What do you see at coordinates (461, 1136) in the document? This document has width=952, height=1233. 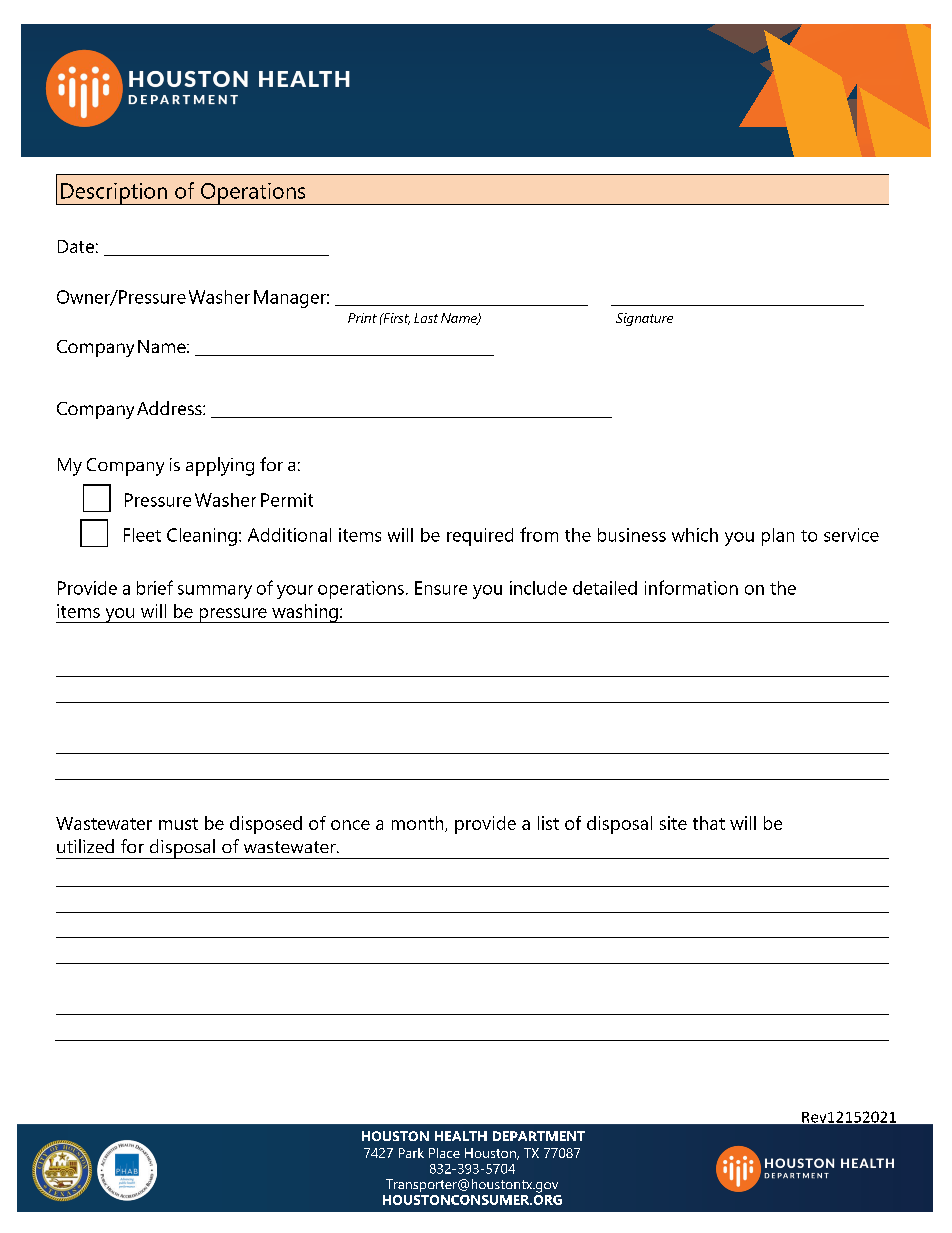 I see `HEALTH` at bounding box center [461, 1136].
